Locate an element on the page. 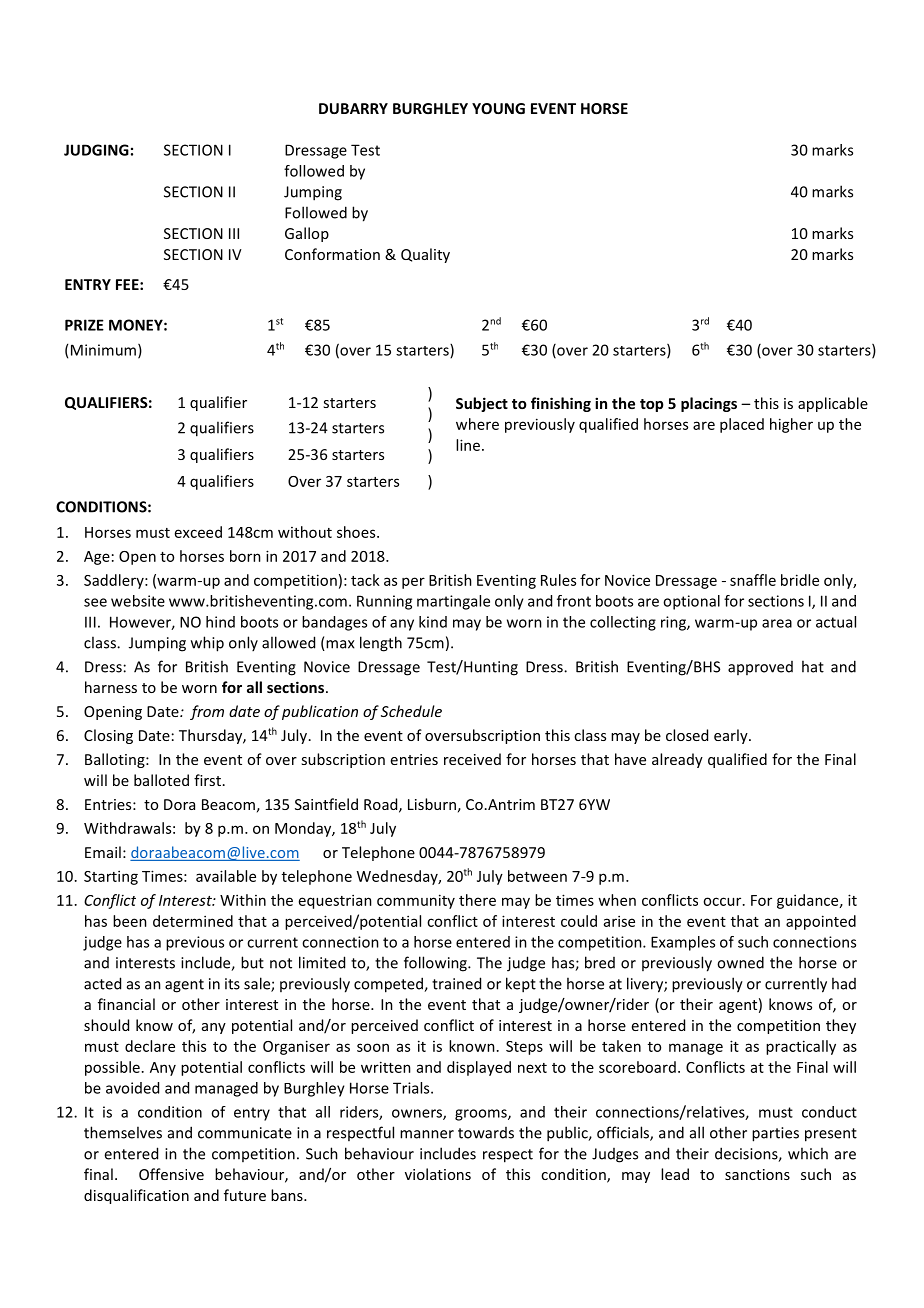 The height and width of the image is (1308, 924). YOUNG is located at coordinates (498, 108).
